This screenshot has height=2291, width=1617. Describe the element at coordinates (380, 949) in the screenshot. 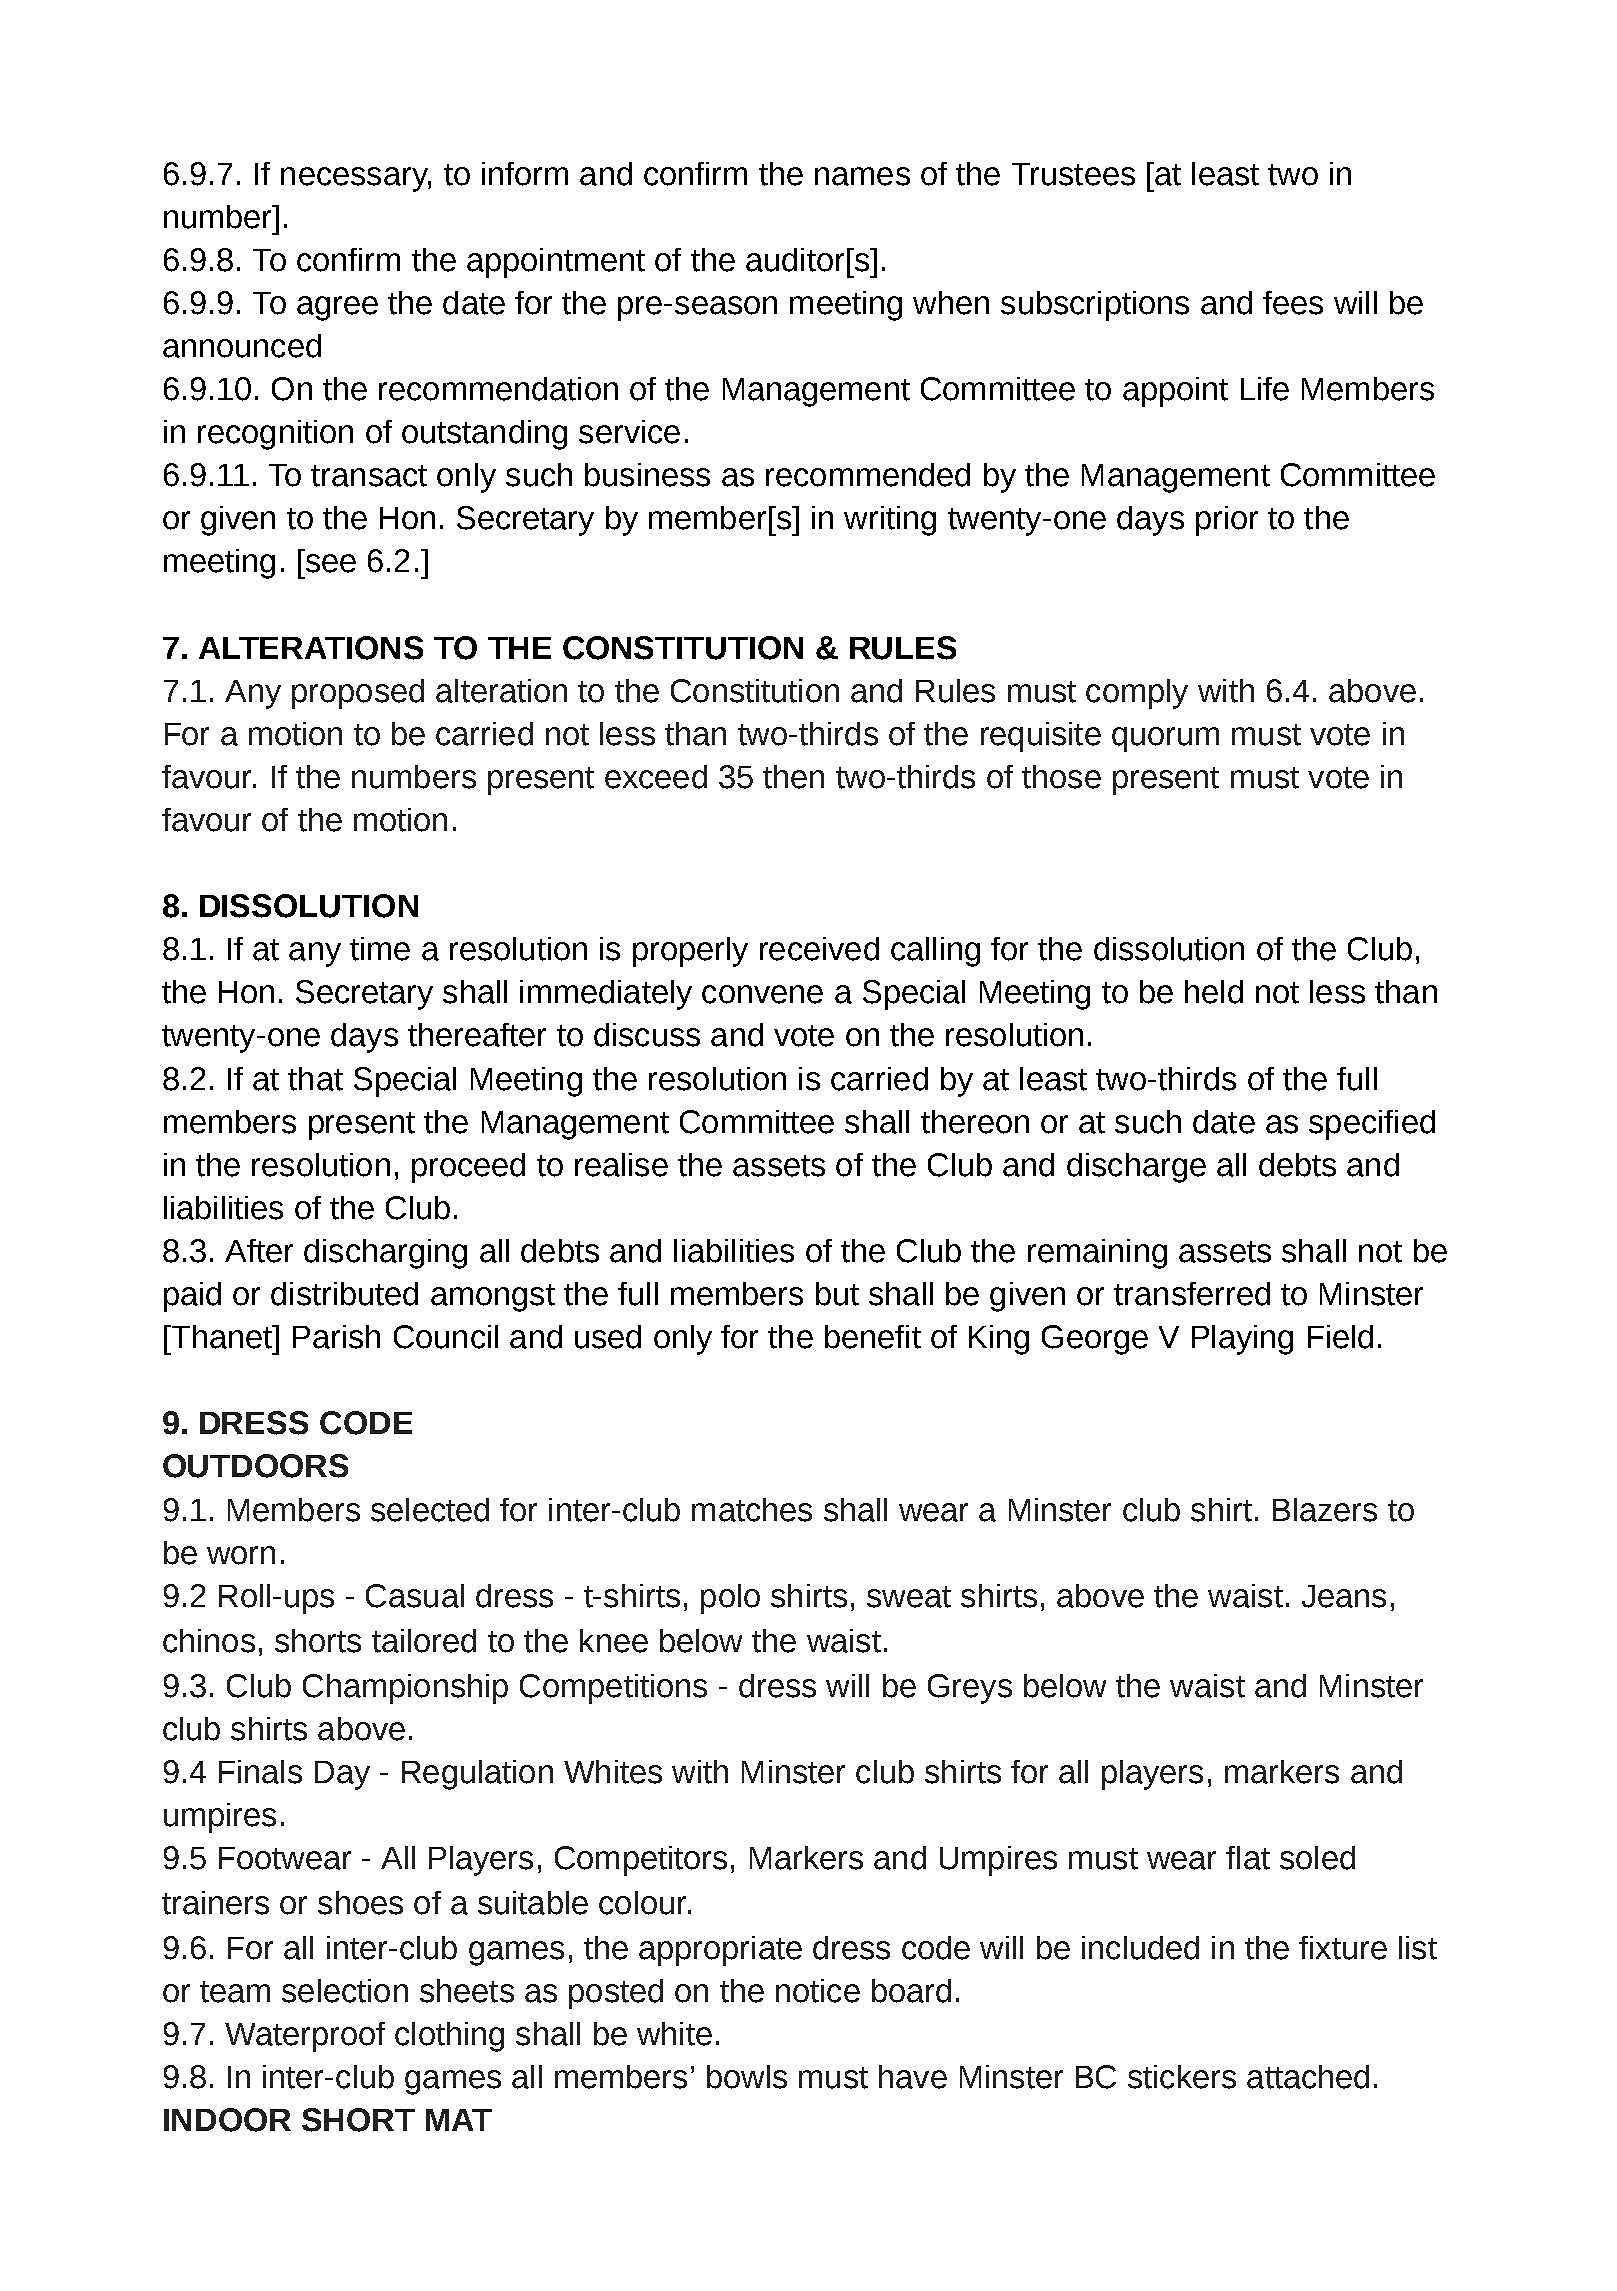

I see `time` at that location.
